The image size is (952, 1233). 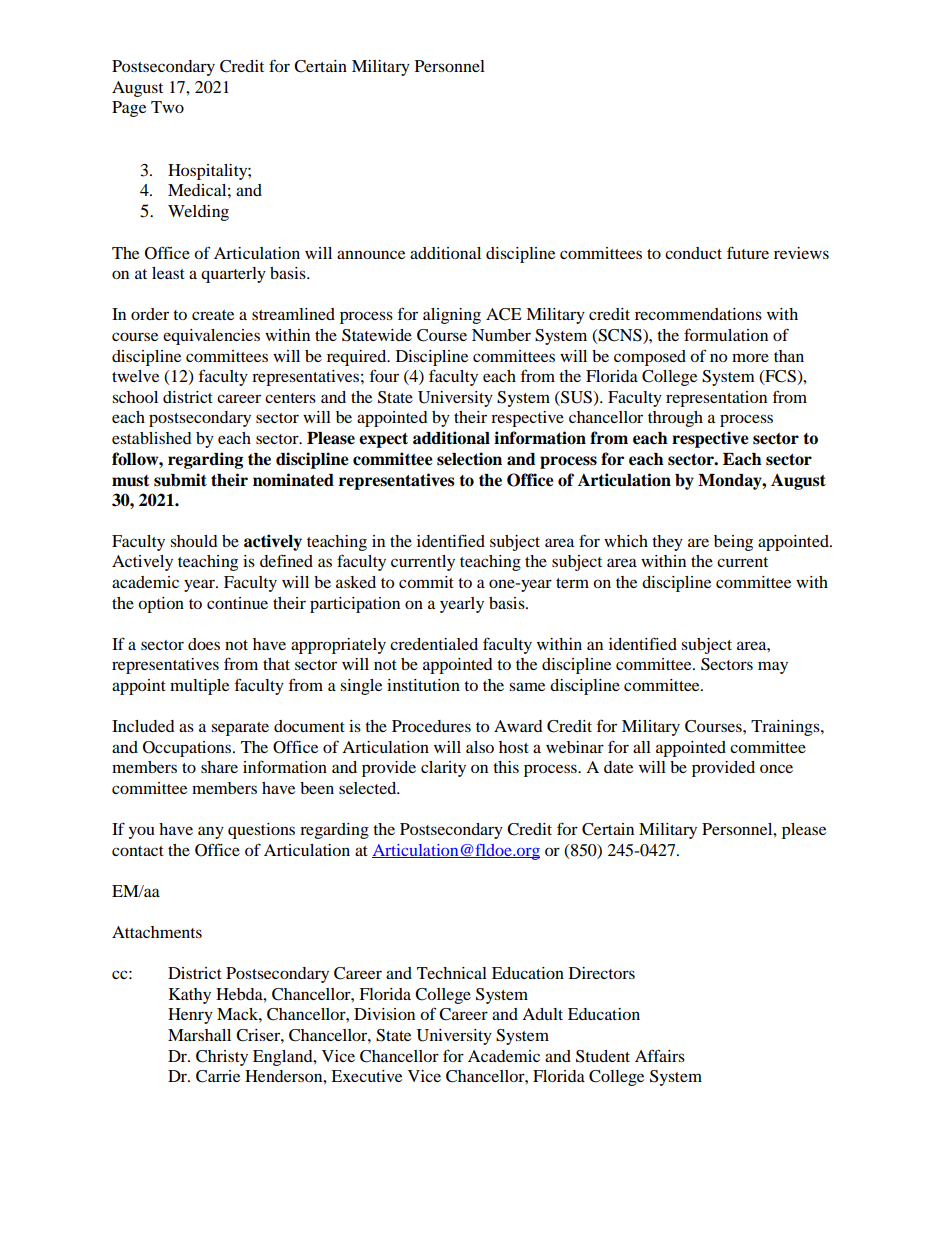 What do you see at coordinates (222, 1058) in the screenshot?
I see `Christy` at bounding box center [222, 1058].
